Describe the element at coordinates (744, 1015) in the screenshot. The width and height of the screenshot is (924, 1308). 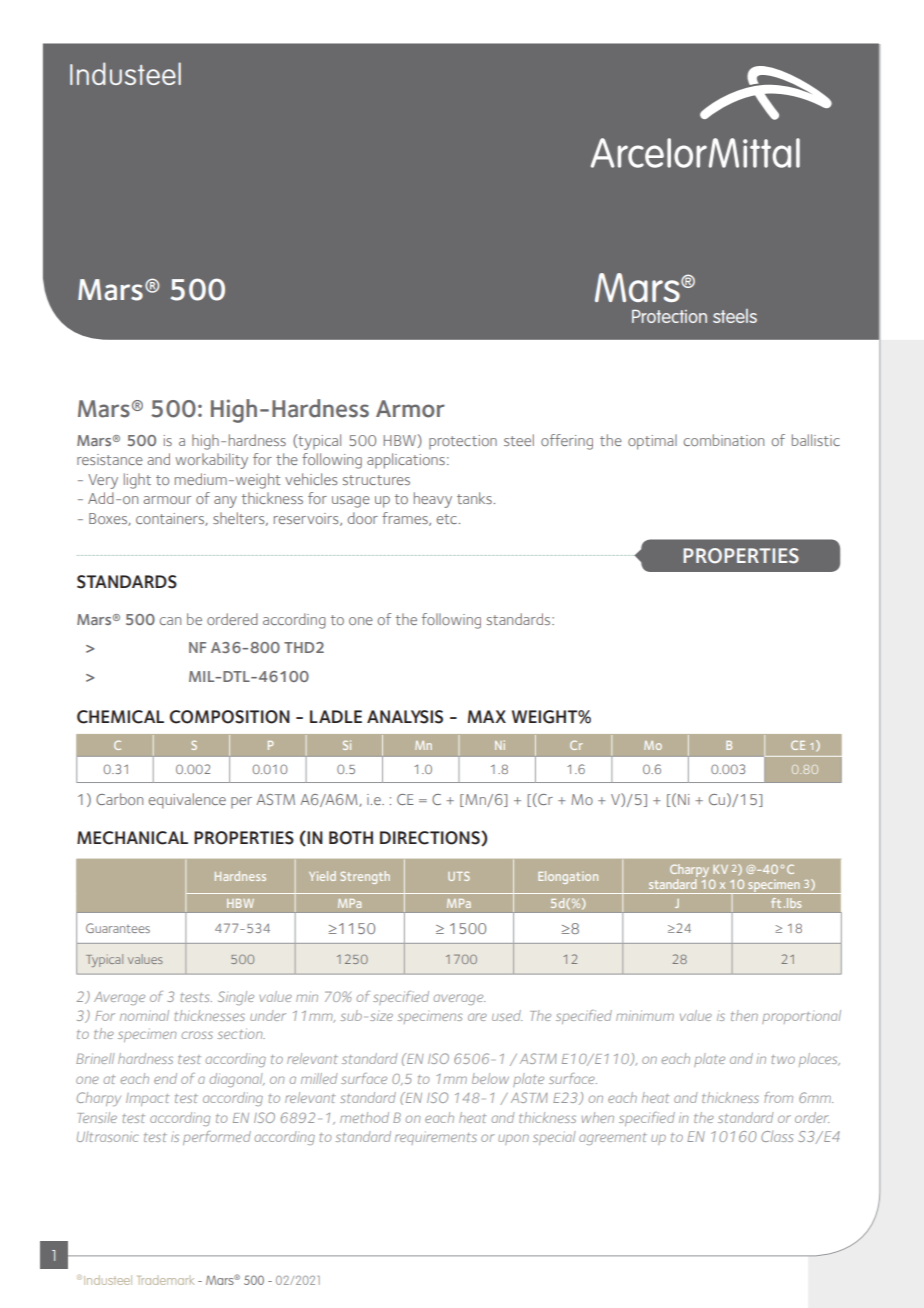
I see `then` at that location.
